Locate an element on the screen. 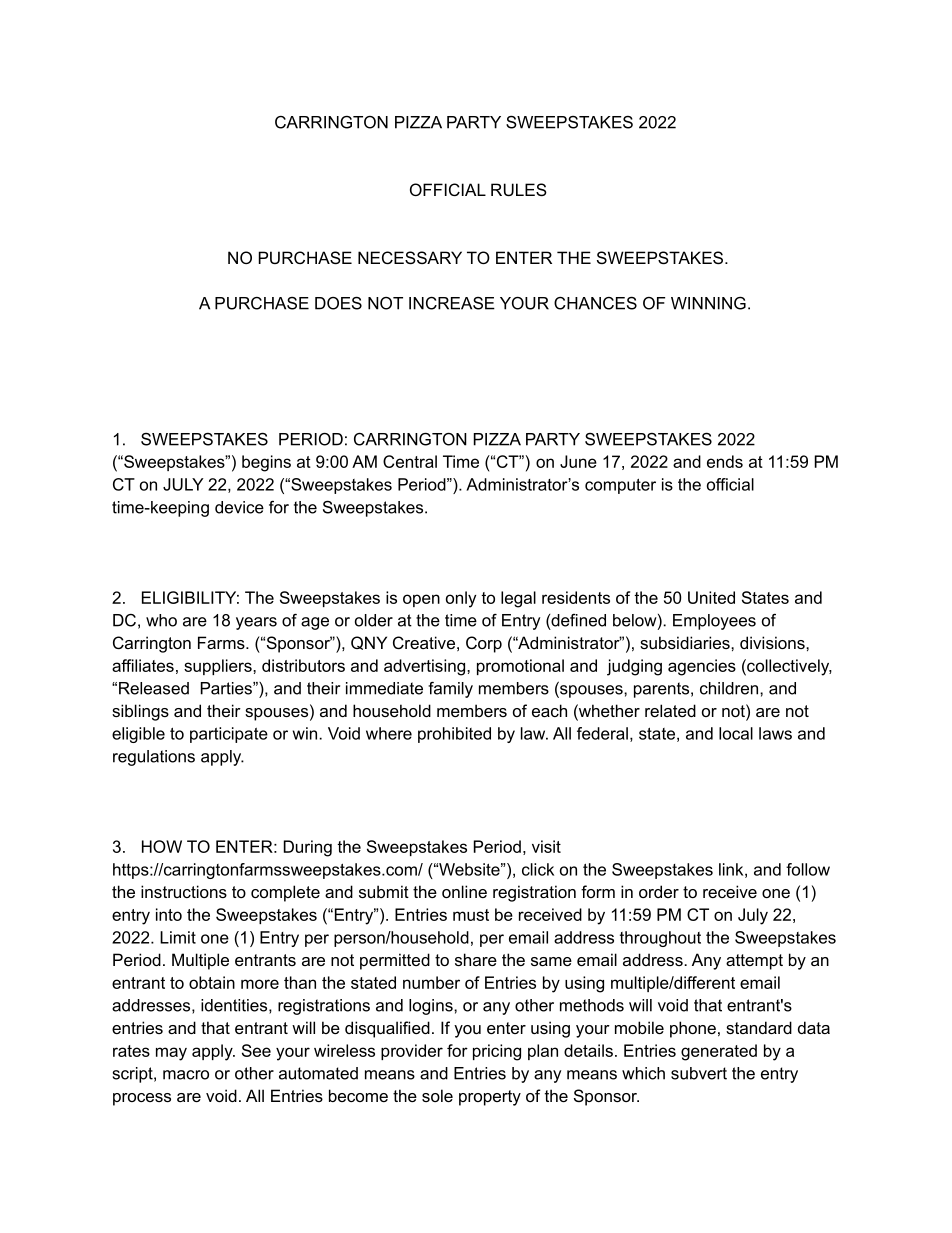 This screenshot has width=952, height=1233. Central is located at coordinates (410, 461).
